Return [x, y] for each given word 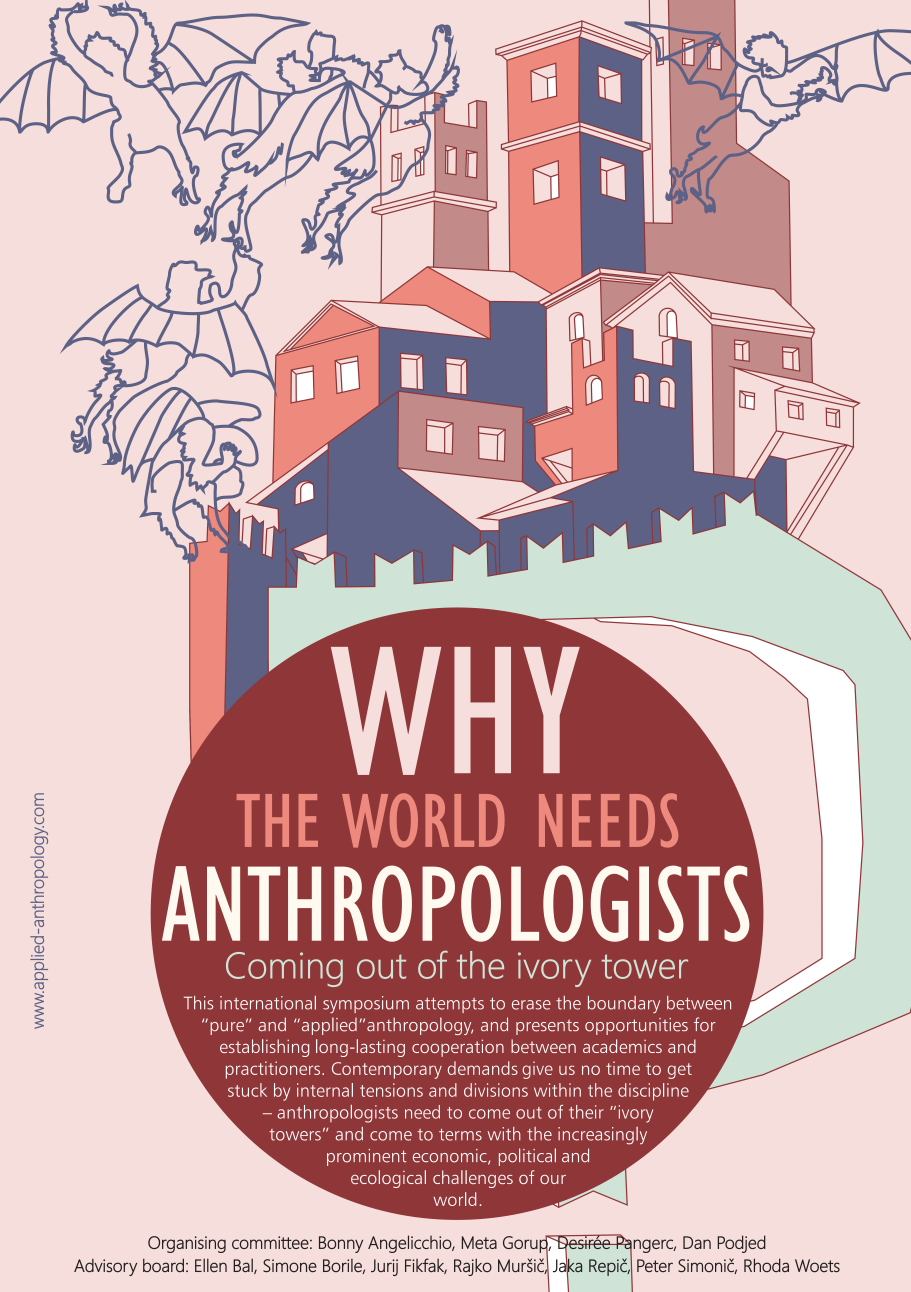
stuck [247, 1090]
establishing [264, 1048]
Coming [284, 969]
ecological [388, 1179]
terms [460, 1135]
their [586, 1112]
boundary [624, 1004]
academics [622, 1046]
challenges [473, 1179]
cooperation [458, 1048]
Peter [655, 1265]
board [163, 1265]
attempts [450, 1005]
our [553, 1179]
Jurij [384, 1267]
